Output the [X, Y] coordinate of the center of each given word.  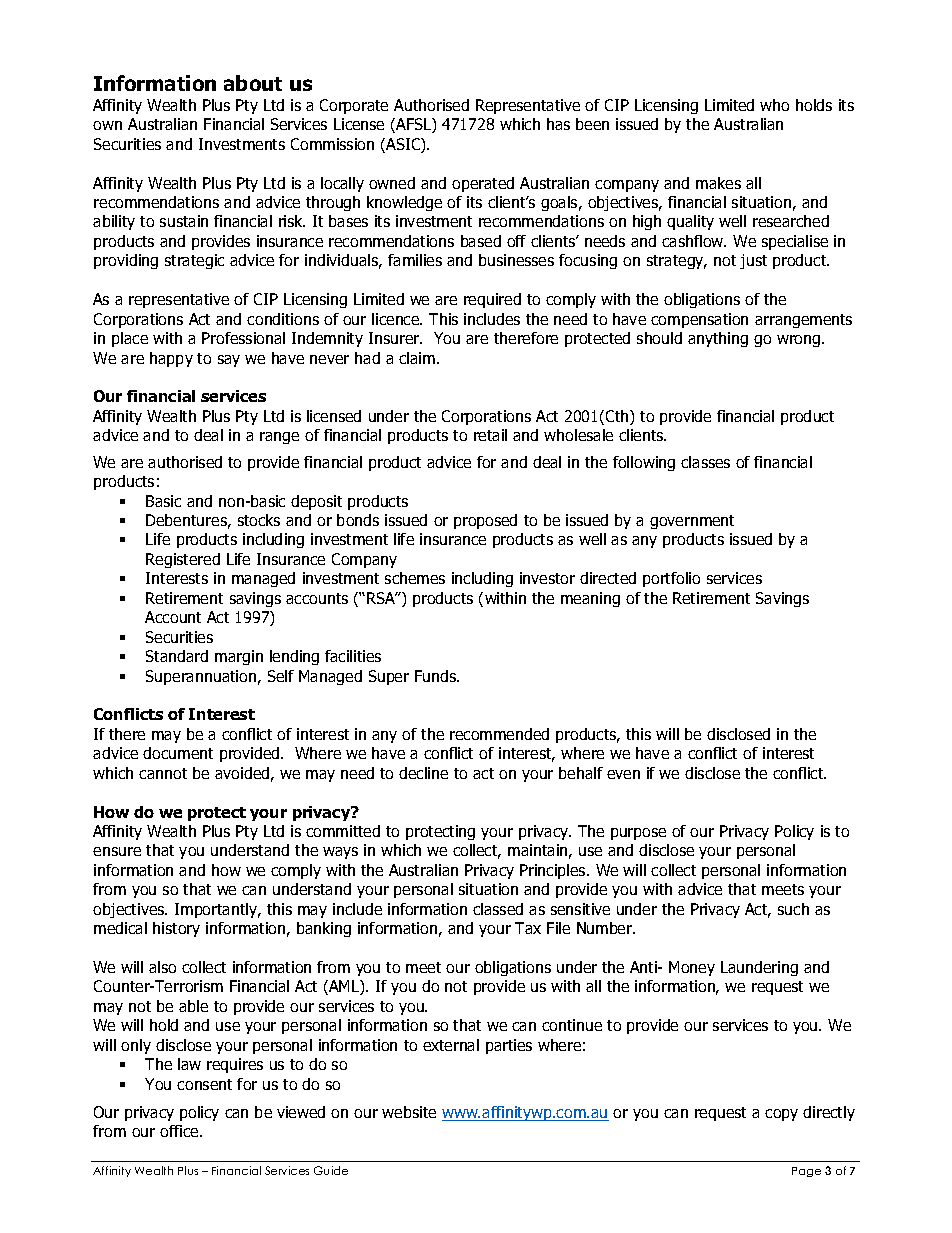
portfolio [671, 579]
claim [418, 358]
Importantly [217, 910]
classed [498, 909]
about [253, 83]
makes [718, 183]
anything [718, 339]
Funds [437, 676]
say [229, 361]
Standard [177, 656]
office [180, 1131]
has [558, 124]
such [793, 909]
